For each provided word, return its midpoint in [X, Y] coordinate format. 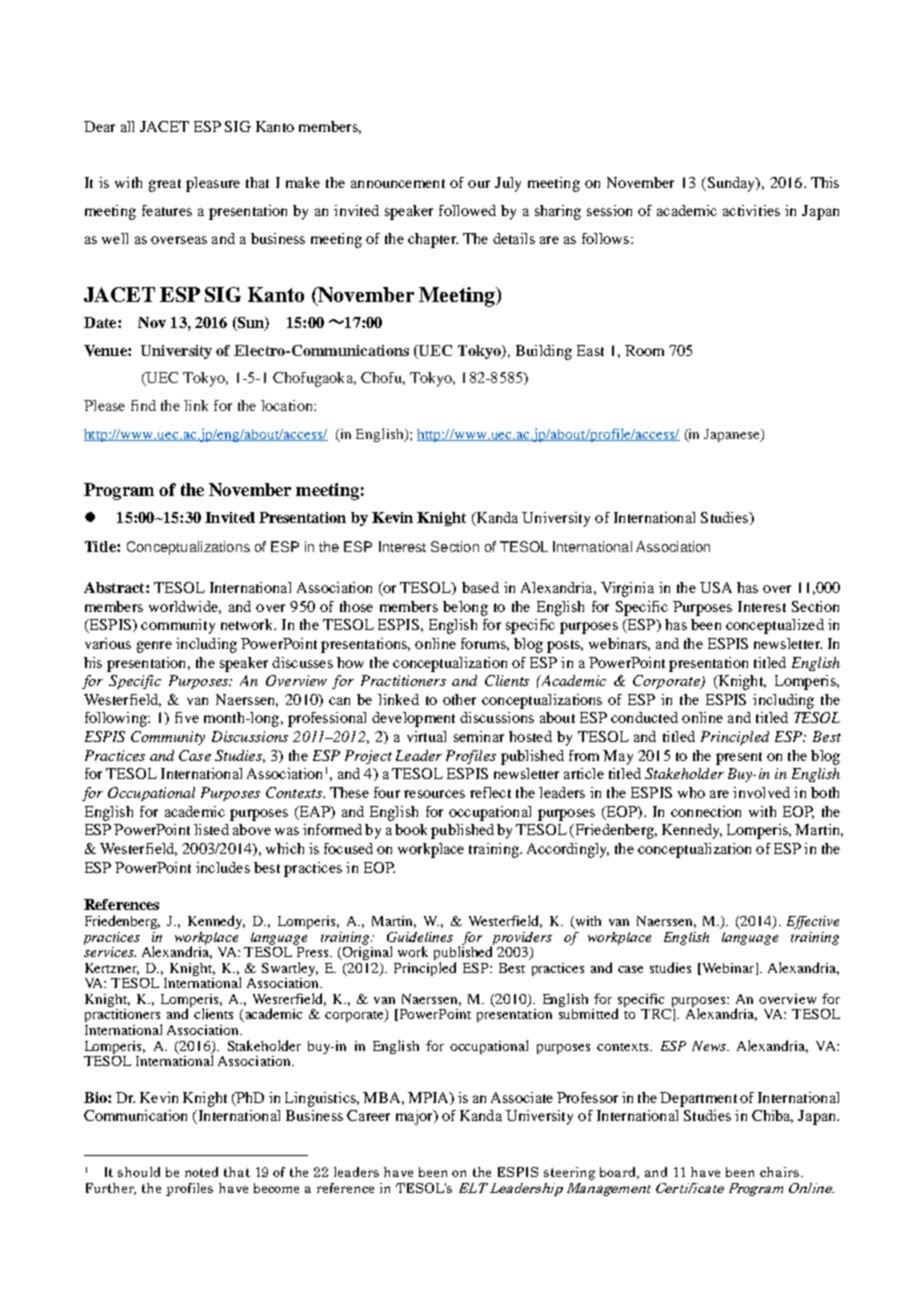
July [508, 184]
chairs [781, 1172]
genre [154, 647]
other [459, 699]
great [165, 185]
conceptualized [775, 626]
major [415, 1117]
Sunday [731, 184]
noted [201, 1172]
